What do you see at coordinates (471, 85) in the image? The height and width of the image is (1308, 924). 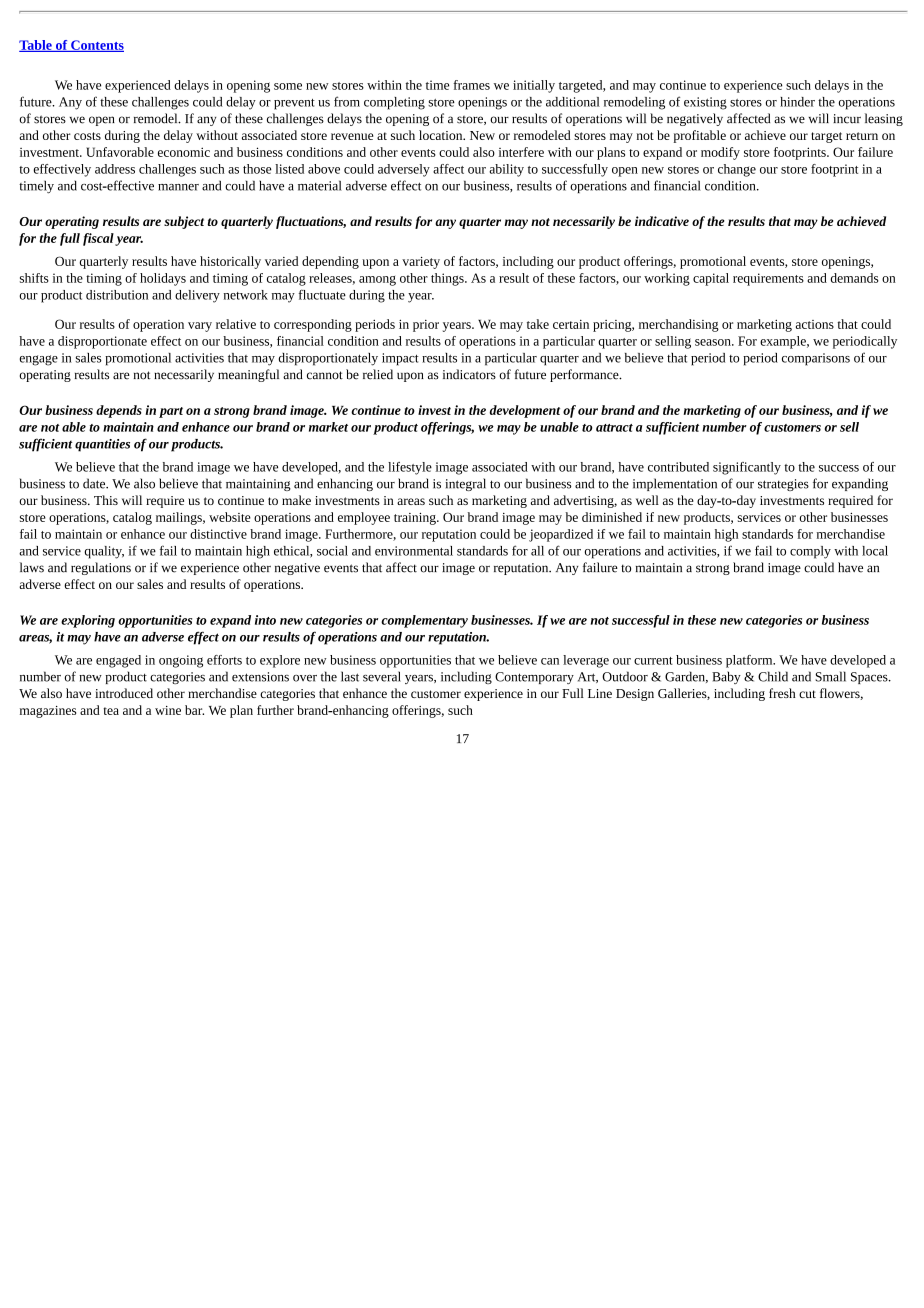 I see `frames` at bounding box center [471, 85].
